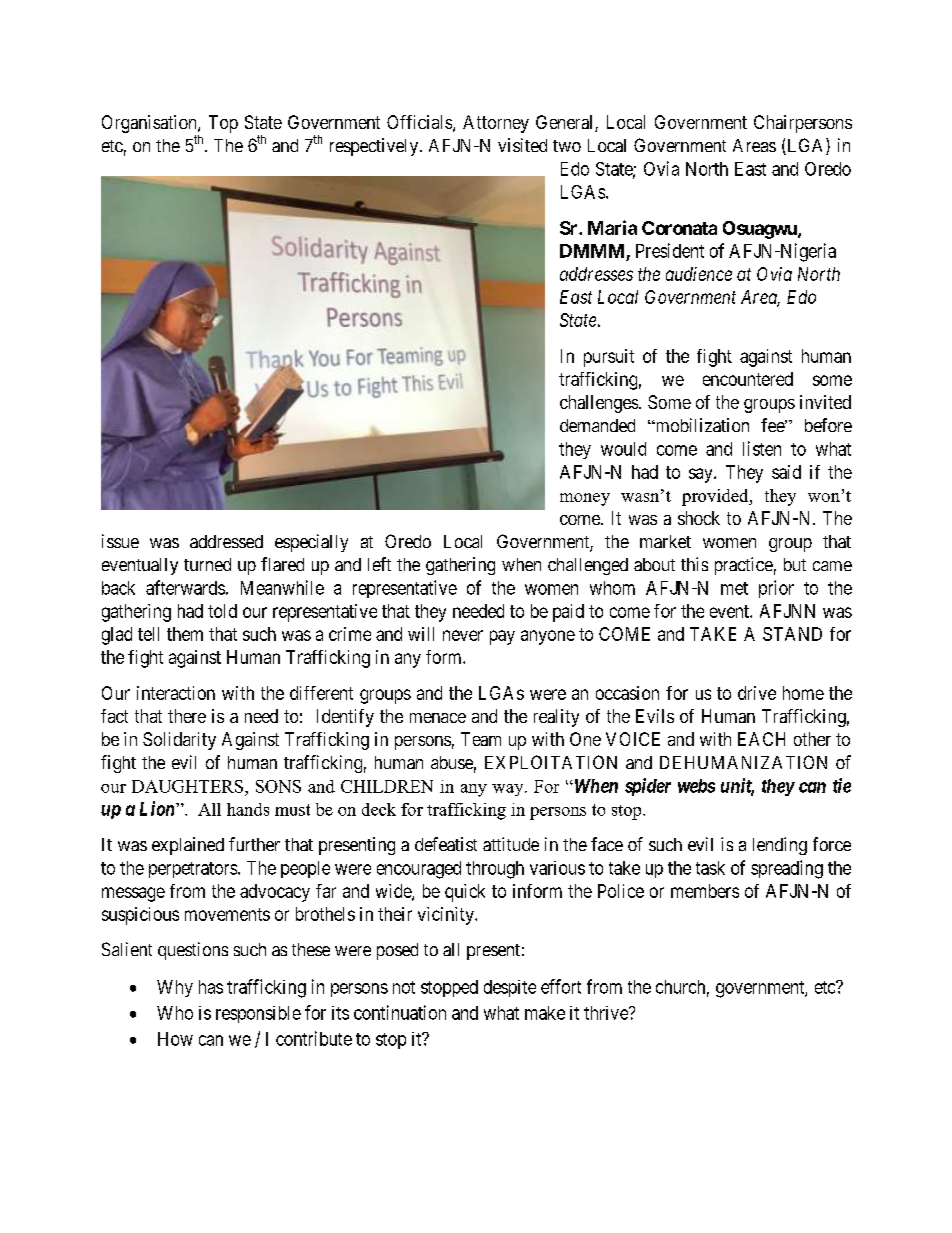  What do you see at coordinates (679, 228) in the document?
I see `Coronata` at bounding box center [679, 228].
